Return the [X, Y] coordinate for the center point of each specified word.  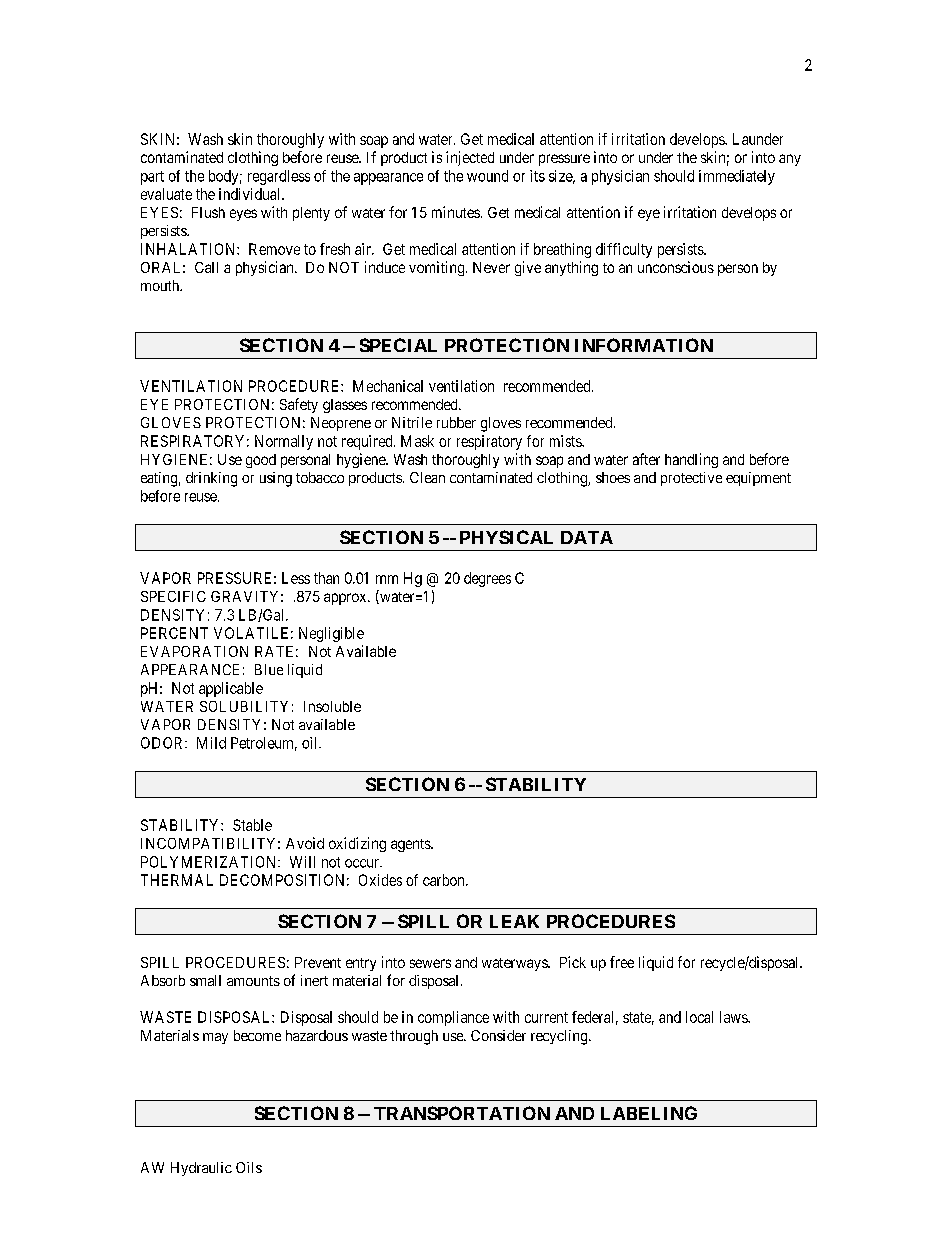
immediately [737, 177]
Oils [249, 1167]
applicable [231, 689]
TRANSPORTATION [462, 1113]
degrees [487, 579]
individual [251, 194]
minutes [456, 212]
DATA [587, 537]
